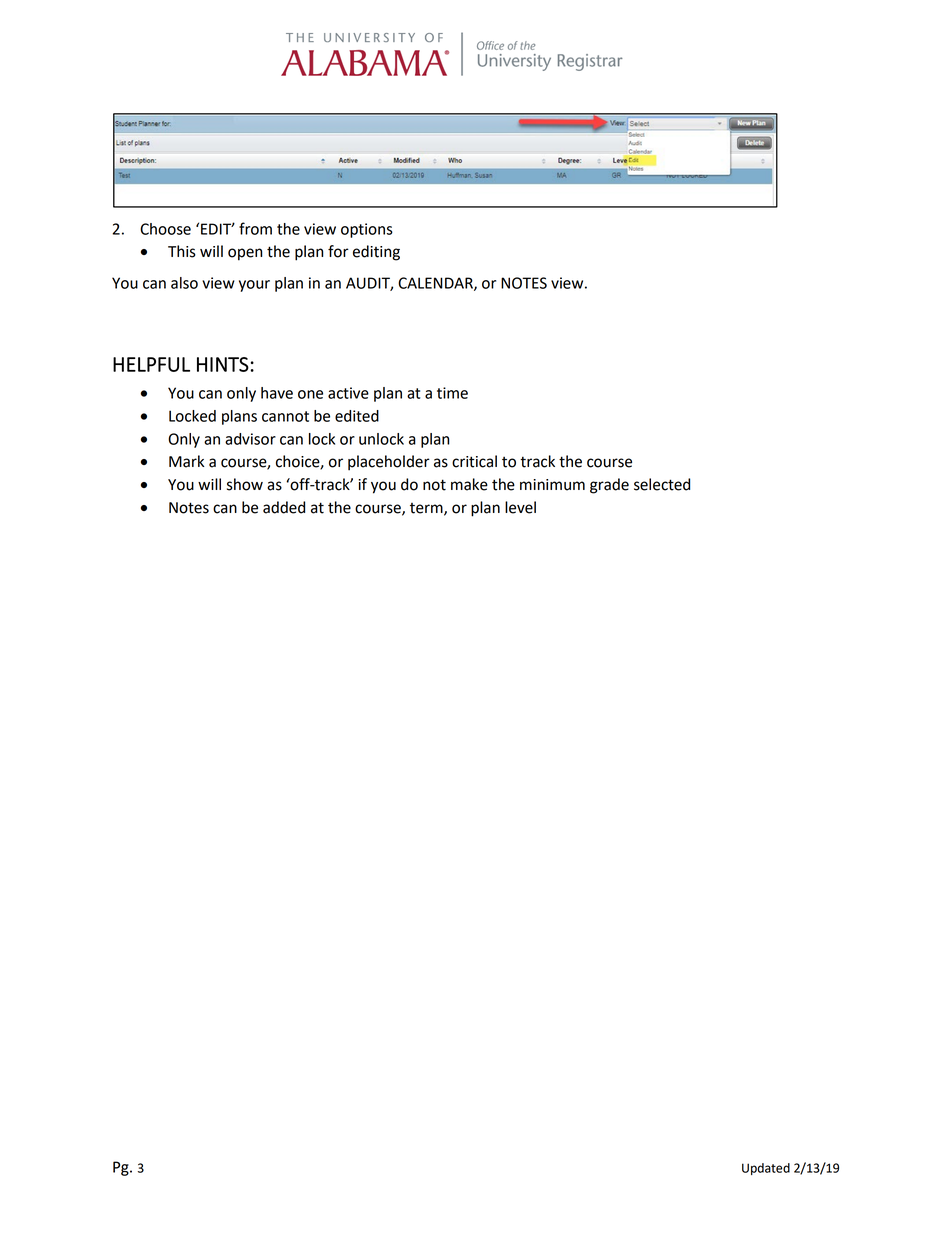 The width and height of the image is (952, 1233). What do you see at coordinates (389, 463) in the image?
I see `placeholder` at bounding box center [389, 463].
